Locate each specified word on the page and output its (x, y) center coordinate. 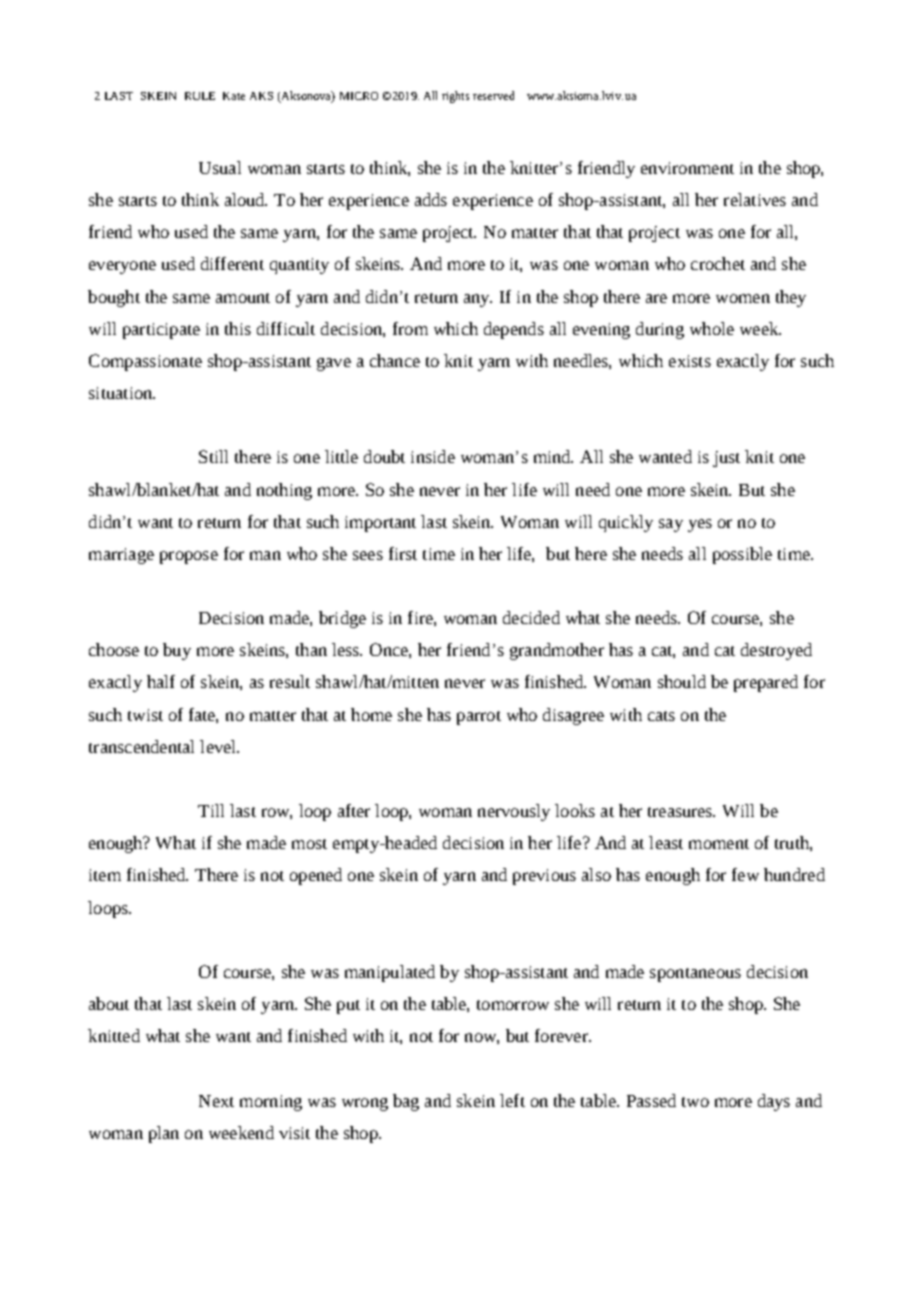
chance (395, 360)
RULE (200, 96)
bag (406, 1102)
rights (455, 97)
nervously (514, 812)
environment (687, 168)
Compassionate (145, 362)
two (695, 1102)
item (105, 875)
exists (690, 361)
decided (531, 617)
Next (216, 1101)
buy (177, 651)
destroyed (776, 651)
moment (719, 844)
